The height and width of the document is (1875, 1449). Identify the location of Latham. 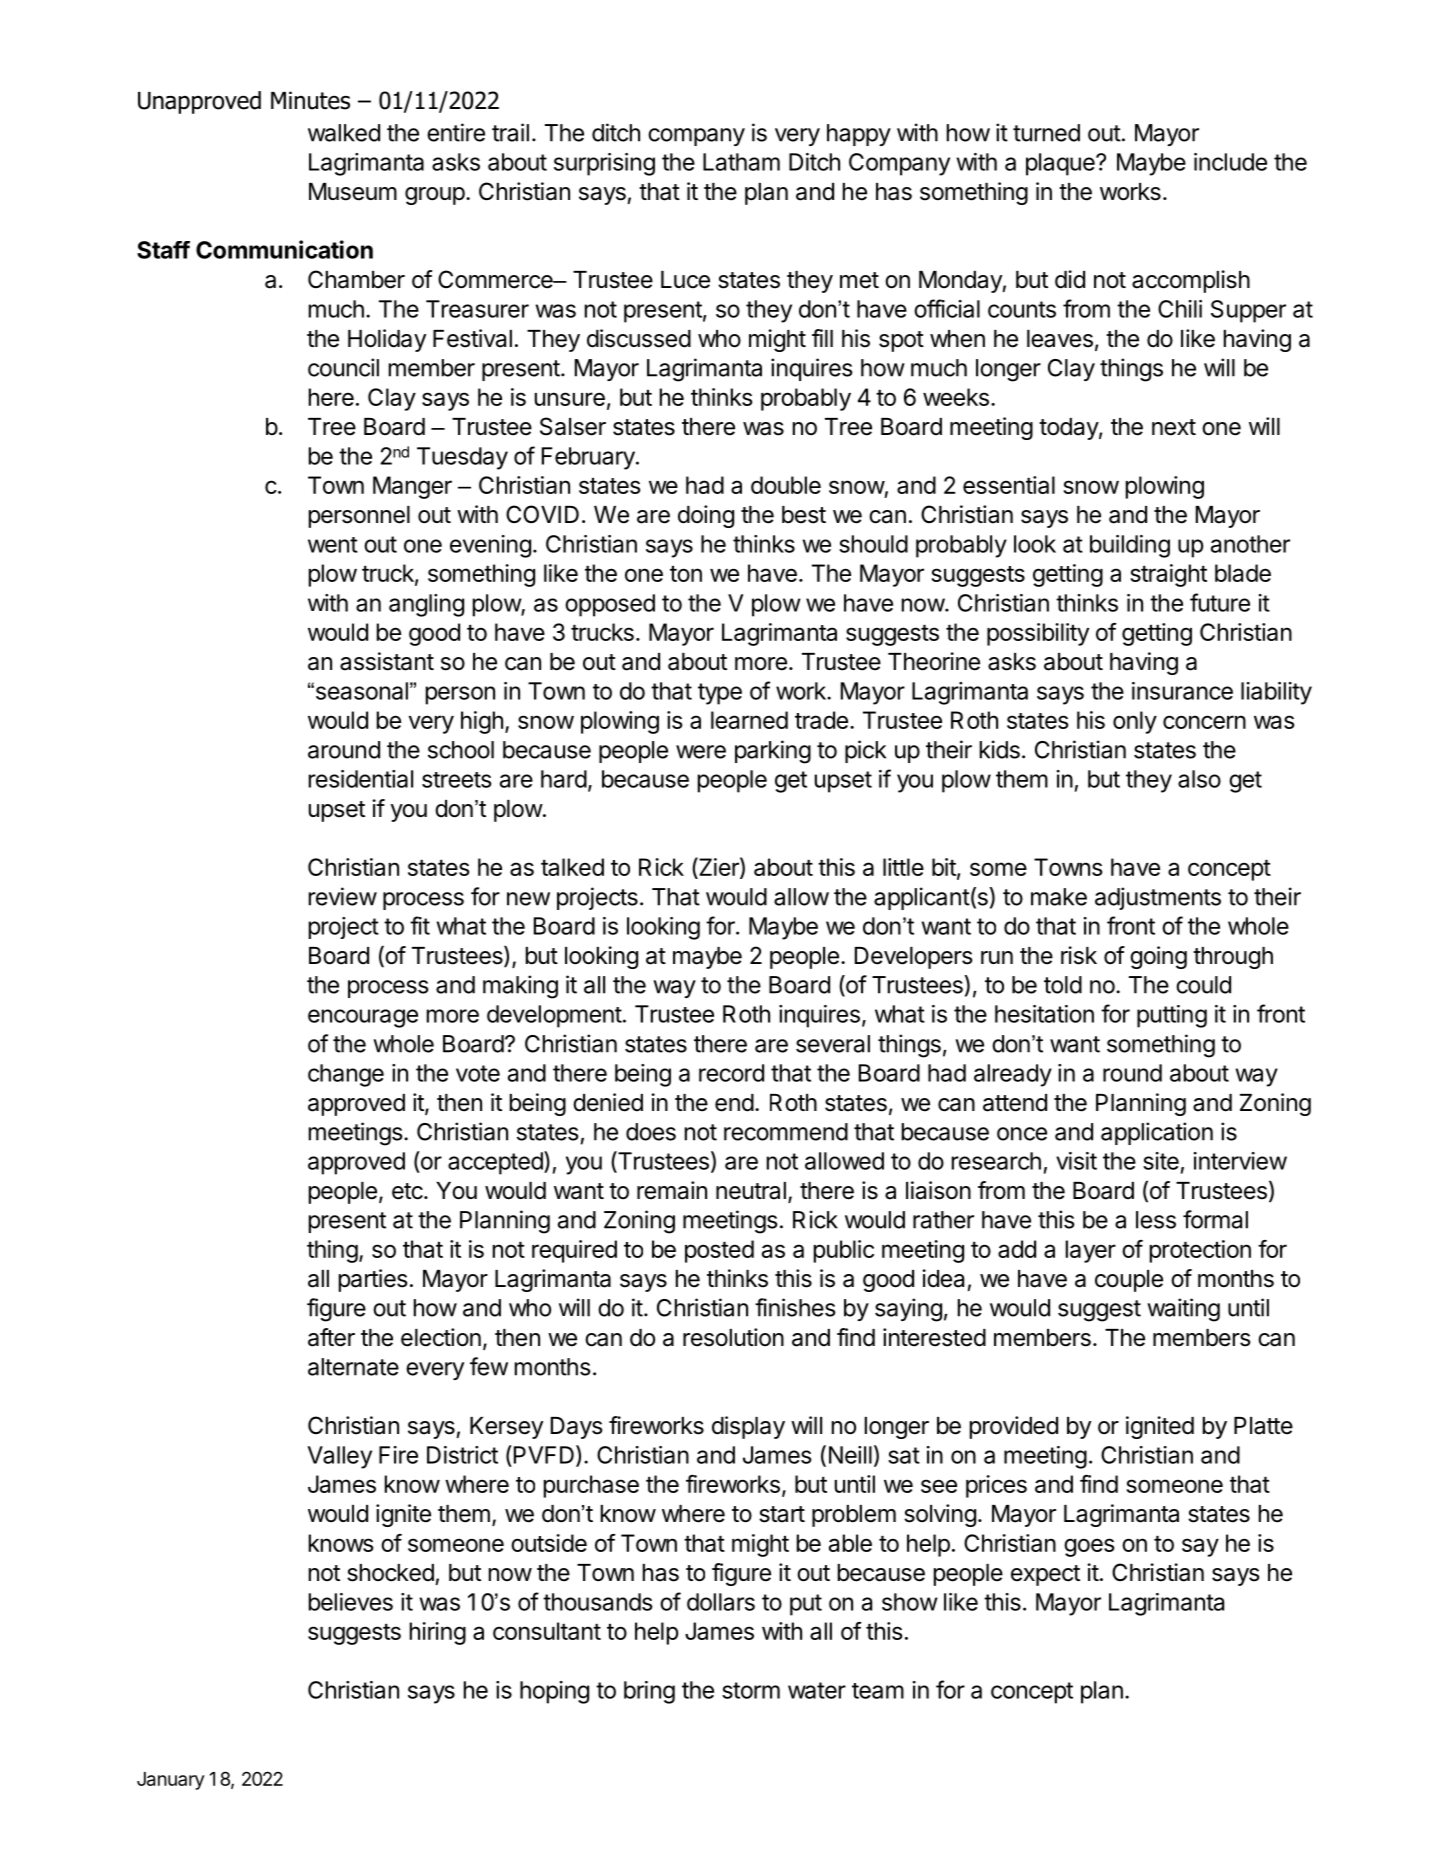
(741, 162).
